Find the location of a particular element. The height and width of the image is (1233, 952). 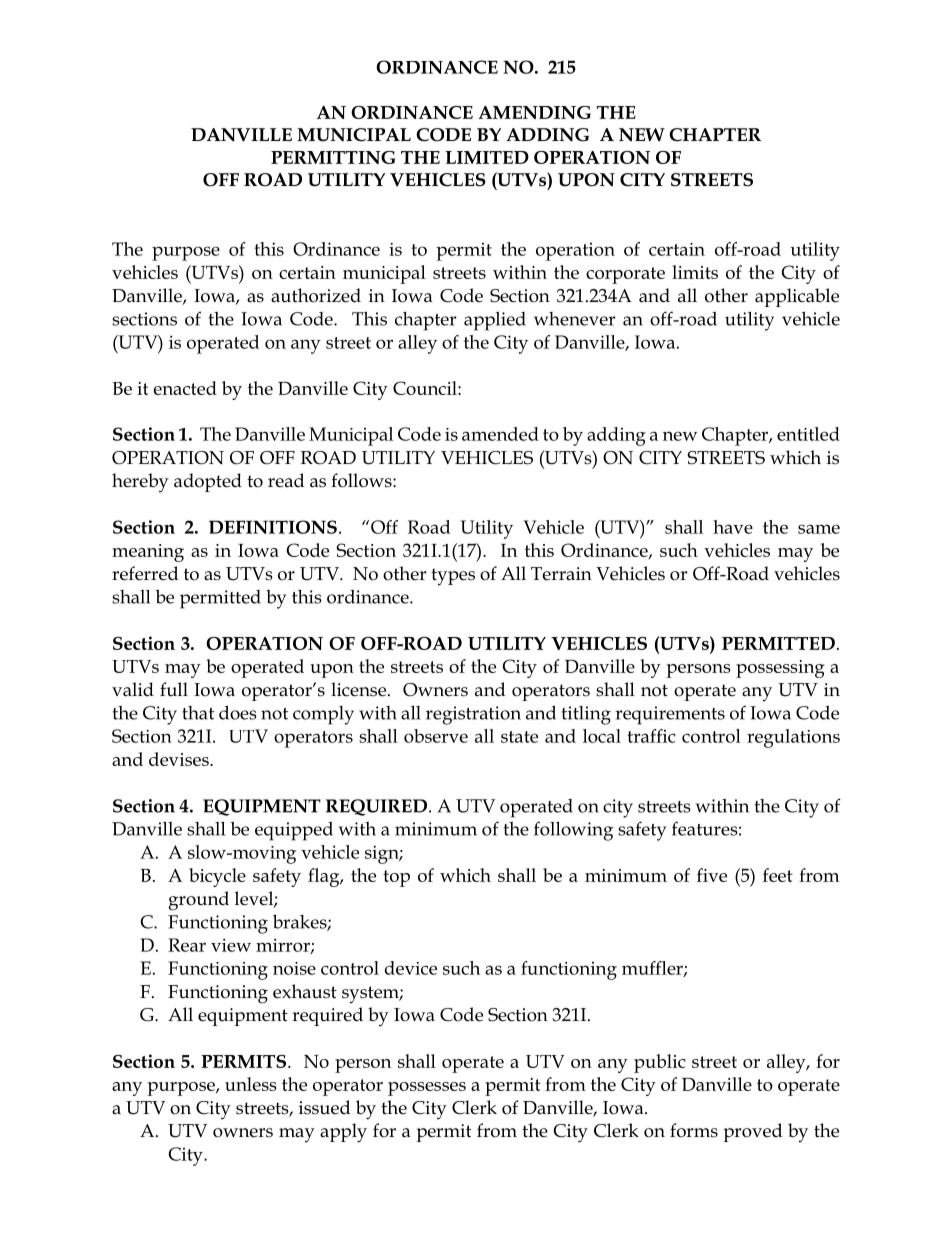

unless is located at coordinates (251, 1084).
